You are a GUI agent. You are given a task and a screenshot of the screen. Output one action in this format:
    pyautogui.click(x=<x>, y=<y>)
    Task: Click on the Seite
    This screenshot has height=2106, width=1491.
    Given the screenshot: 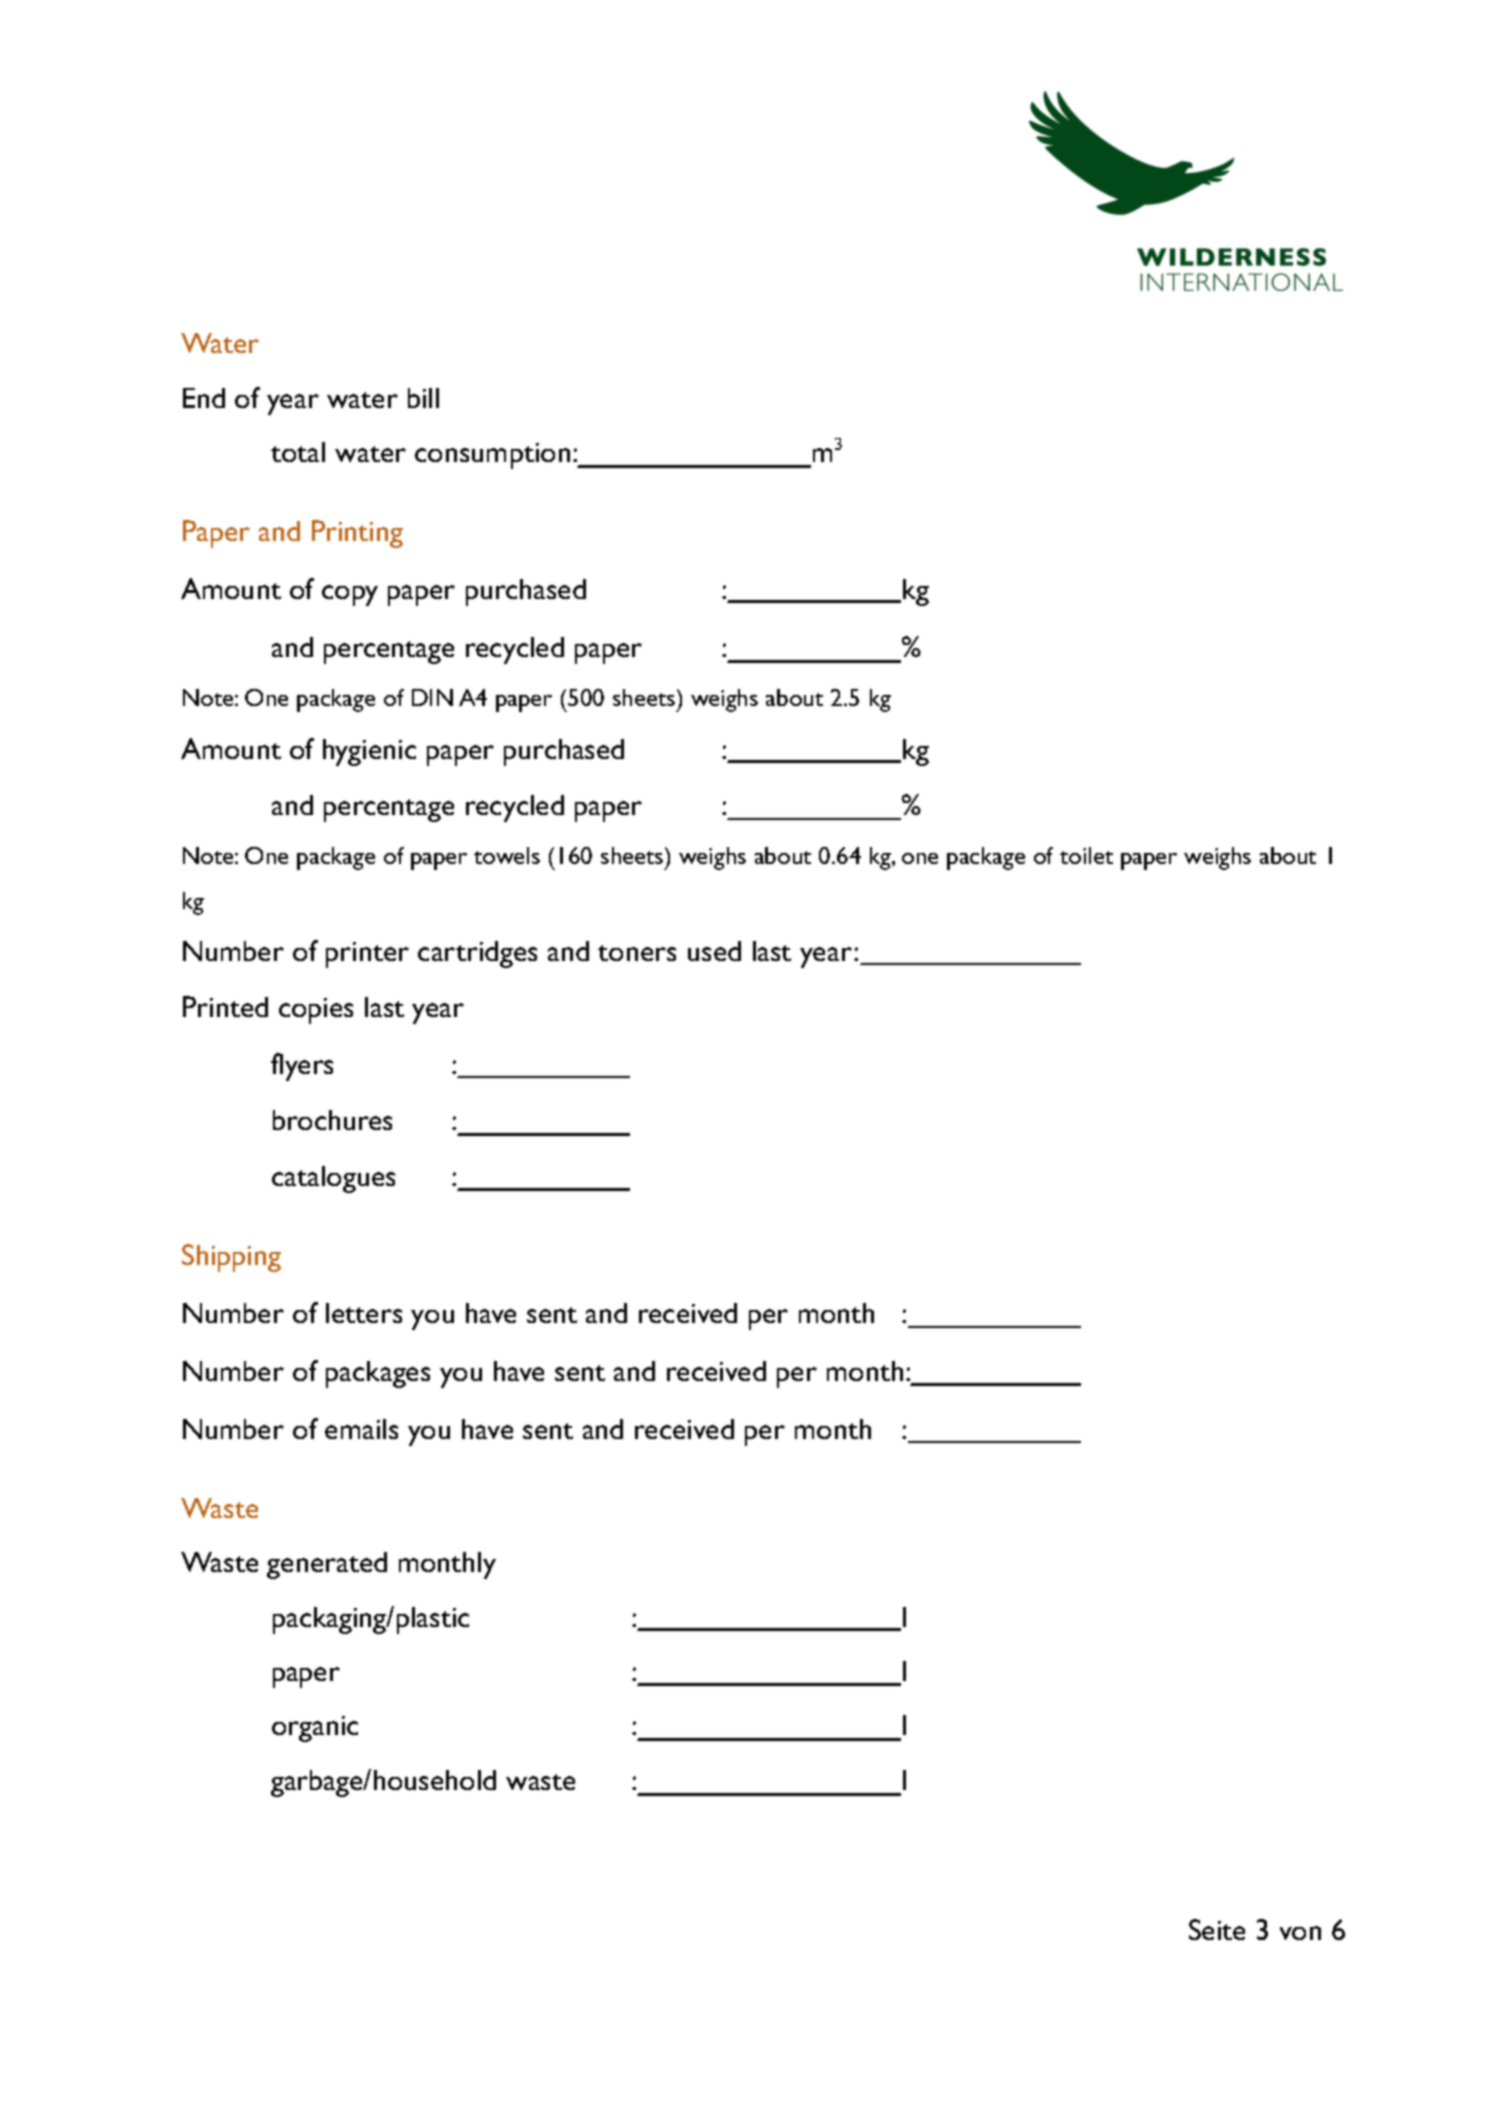 What is the action you would take?
    pyautogui.click(x=1217, y=1929)
